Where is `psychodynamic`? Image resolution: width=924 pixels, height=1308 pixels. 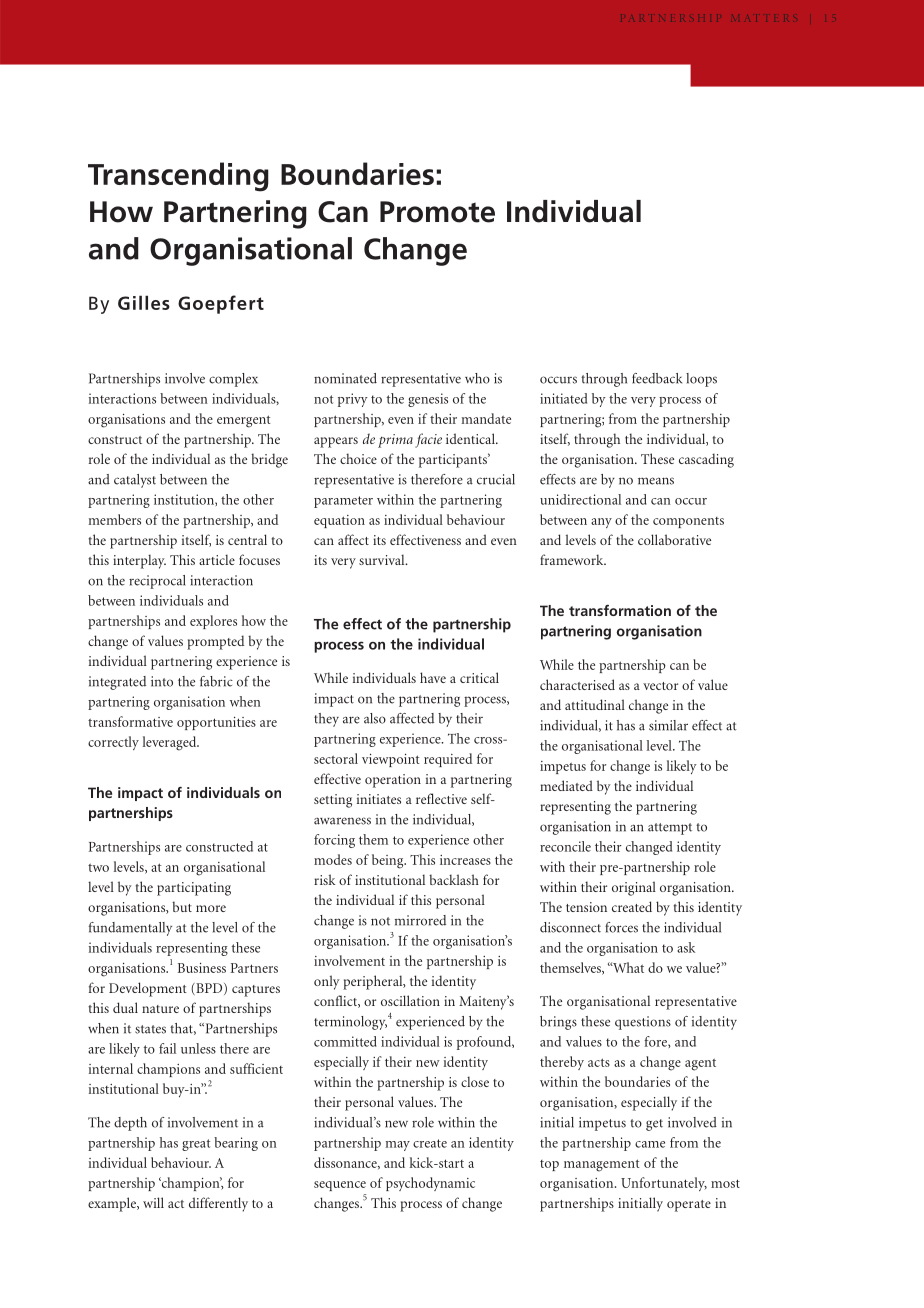 psychodynamic is located at coordinates (430, 1184).
